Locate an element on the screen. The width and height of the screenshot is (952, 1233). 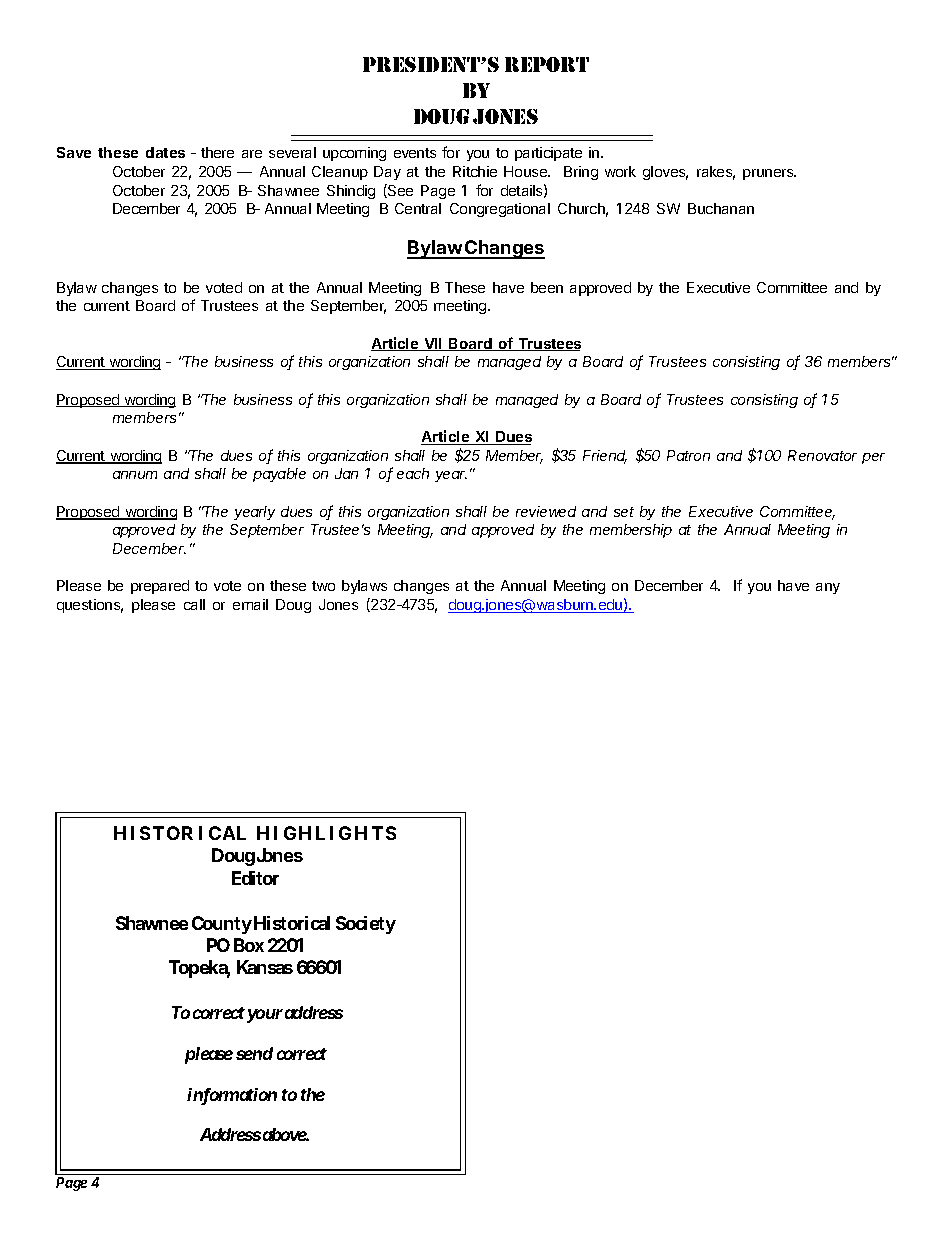
pruners is located at coordinates (769, 174).
